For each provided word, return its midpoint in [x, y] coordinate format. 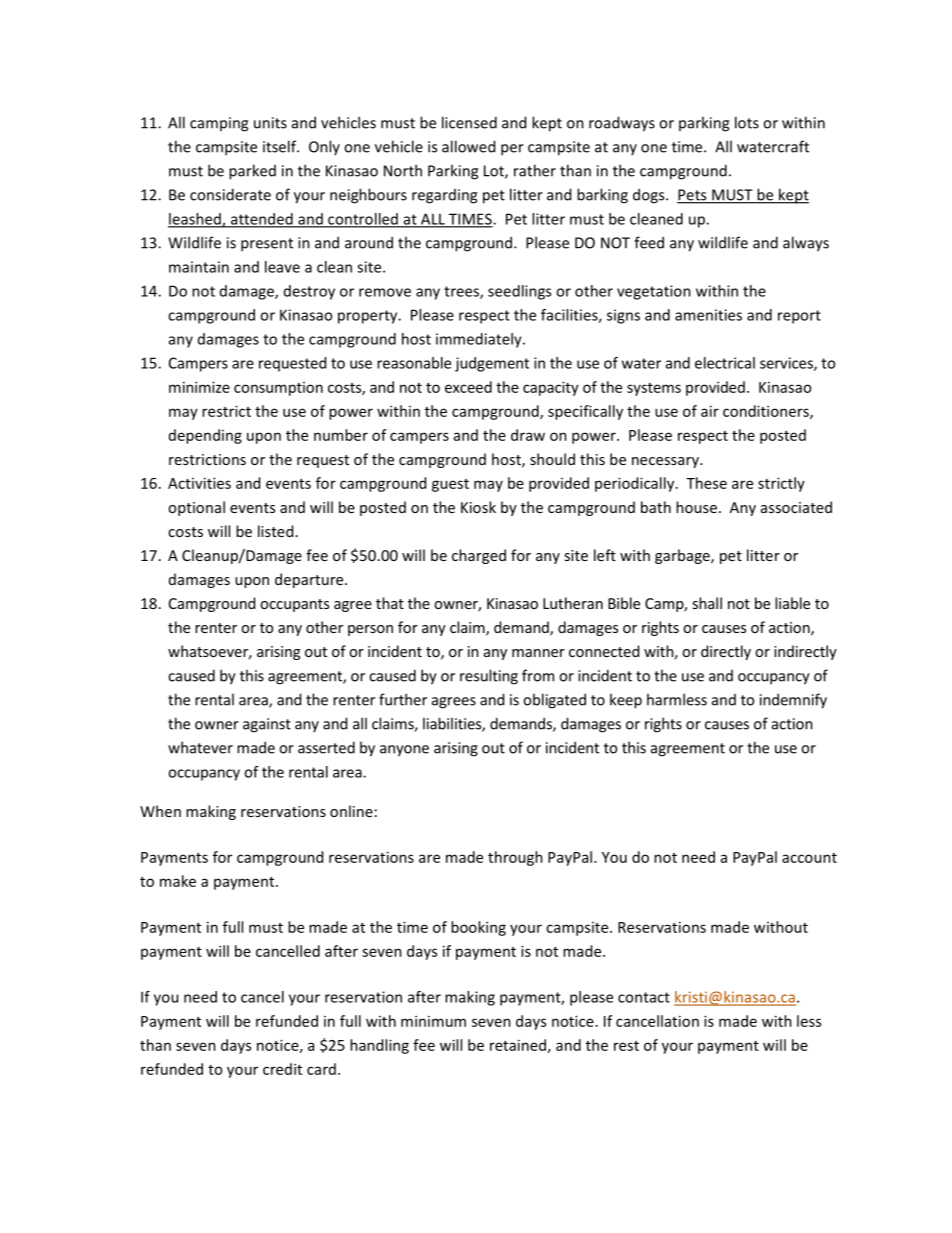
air [710, 411]
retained [518, 1045]
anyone [404, 751]
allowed [468, 146]
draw [528, 435]
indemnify [793, 701]
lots [747, 122]
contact [644, 997]
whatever [200, 747]
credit [282, 1069]
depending [205, 436]
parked [252, 172]
